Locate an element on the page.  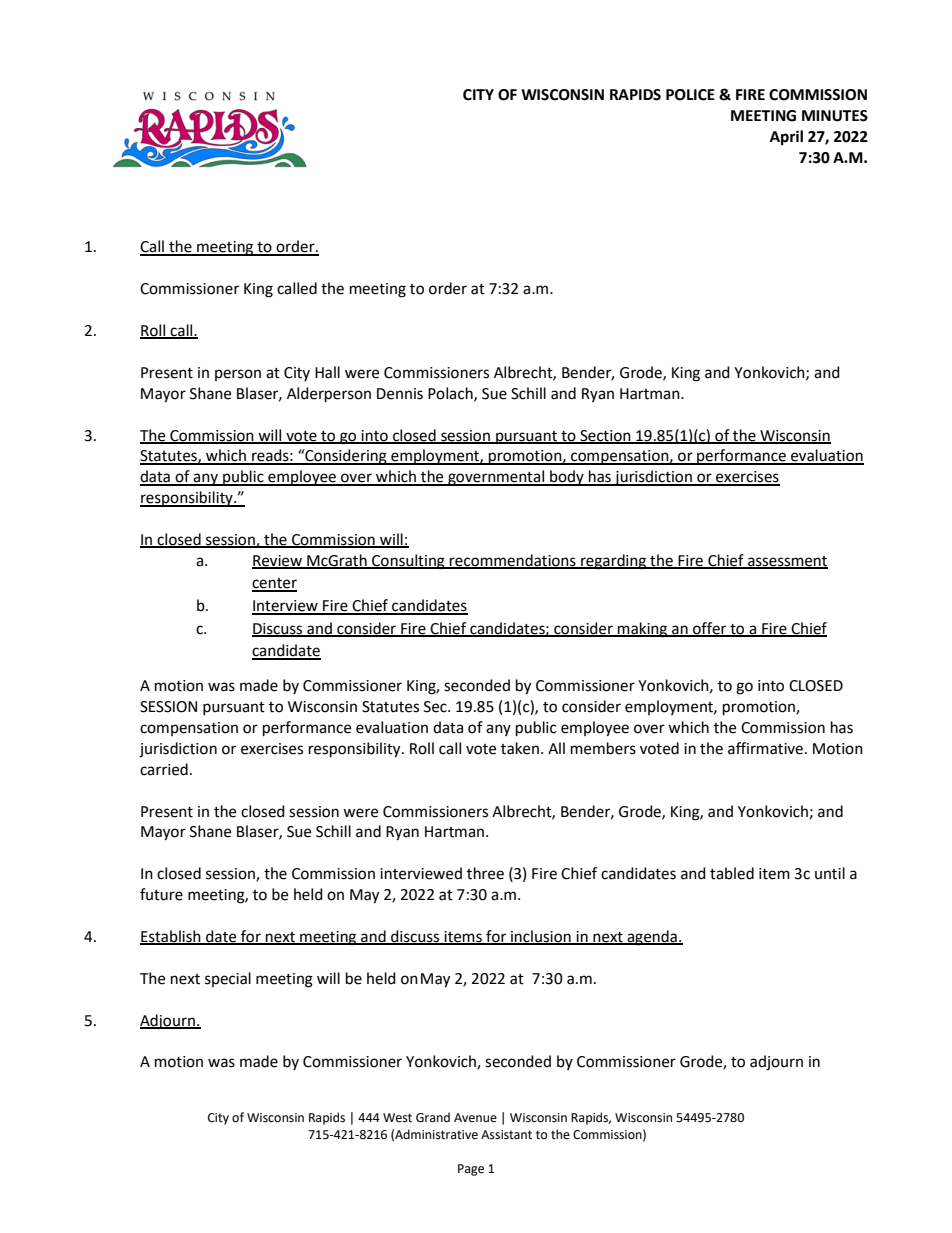
Hall is located at coordinates (327, 372).
